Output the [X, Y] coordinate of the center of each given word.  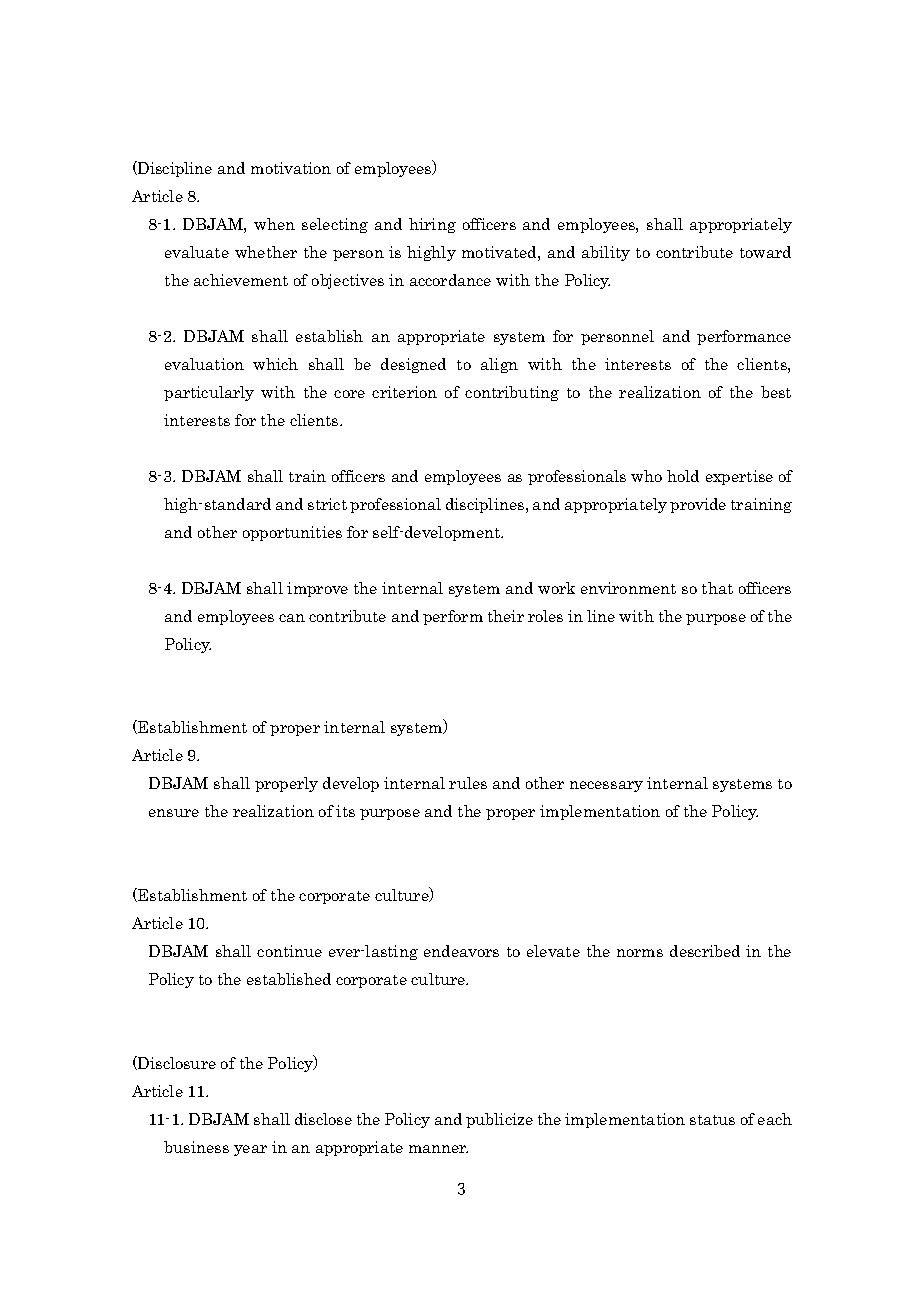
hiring [432, 225]
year [250, 1150]
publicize [499, 1120]
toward [765, 252]
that [717, 588]
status [712, 1120]
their [506, 616]
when [274, 224]
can [292, 618]
